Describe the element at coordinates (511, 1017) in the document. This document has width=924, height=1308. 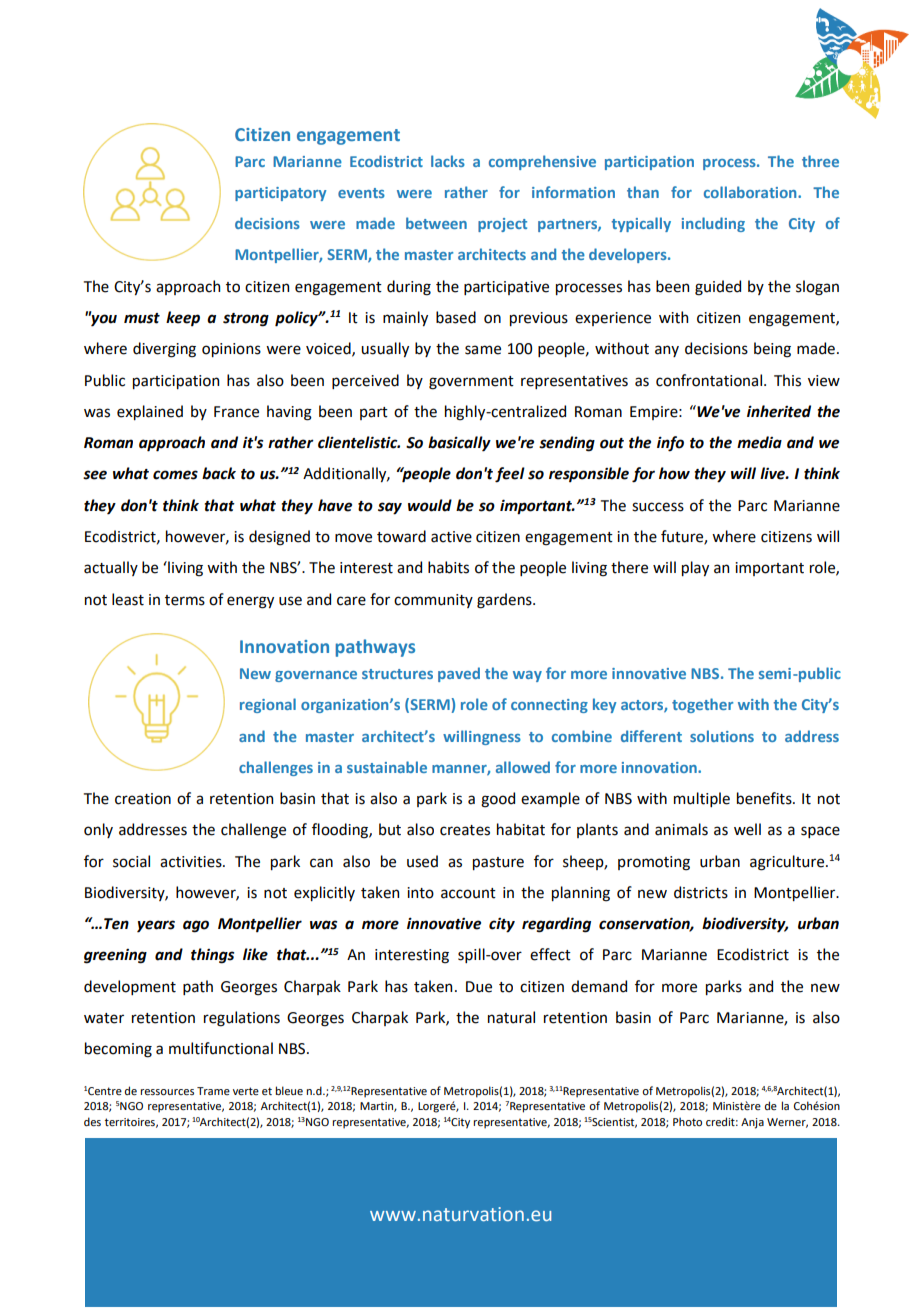
I see `natural` at that location.
